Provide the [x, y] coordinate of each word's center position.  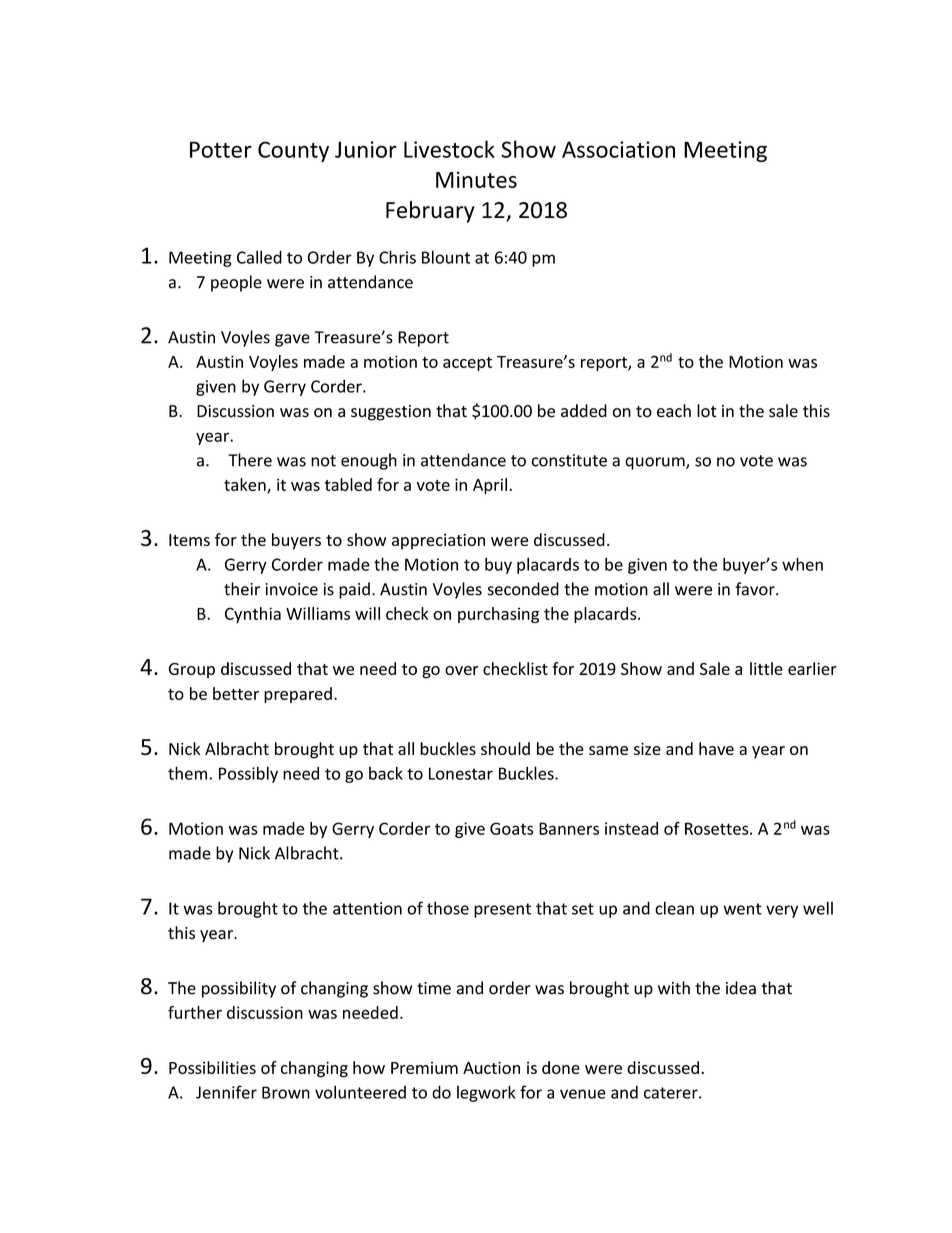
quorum [656, 463]
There [250, 460]
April [490, 486]
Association [618, 149]
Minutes [476, 179]
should [505, 748]
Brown [286, 1092]
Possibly [248, 774]
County [293, 151]
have [716, 748]
